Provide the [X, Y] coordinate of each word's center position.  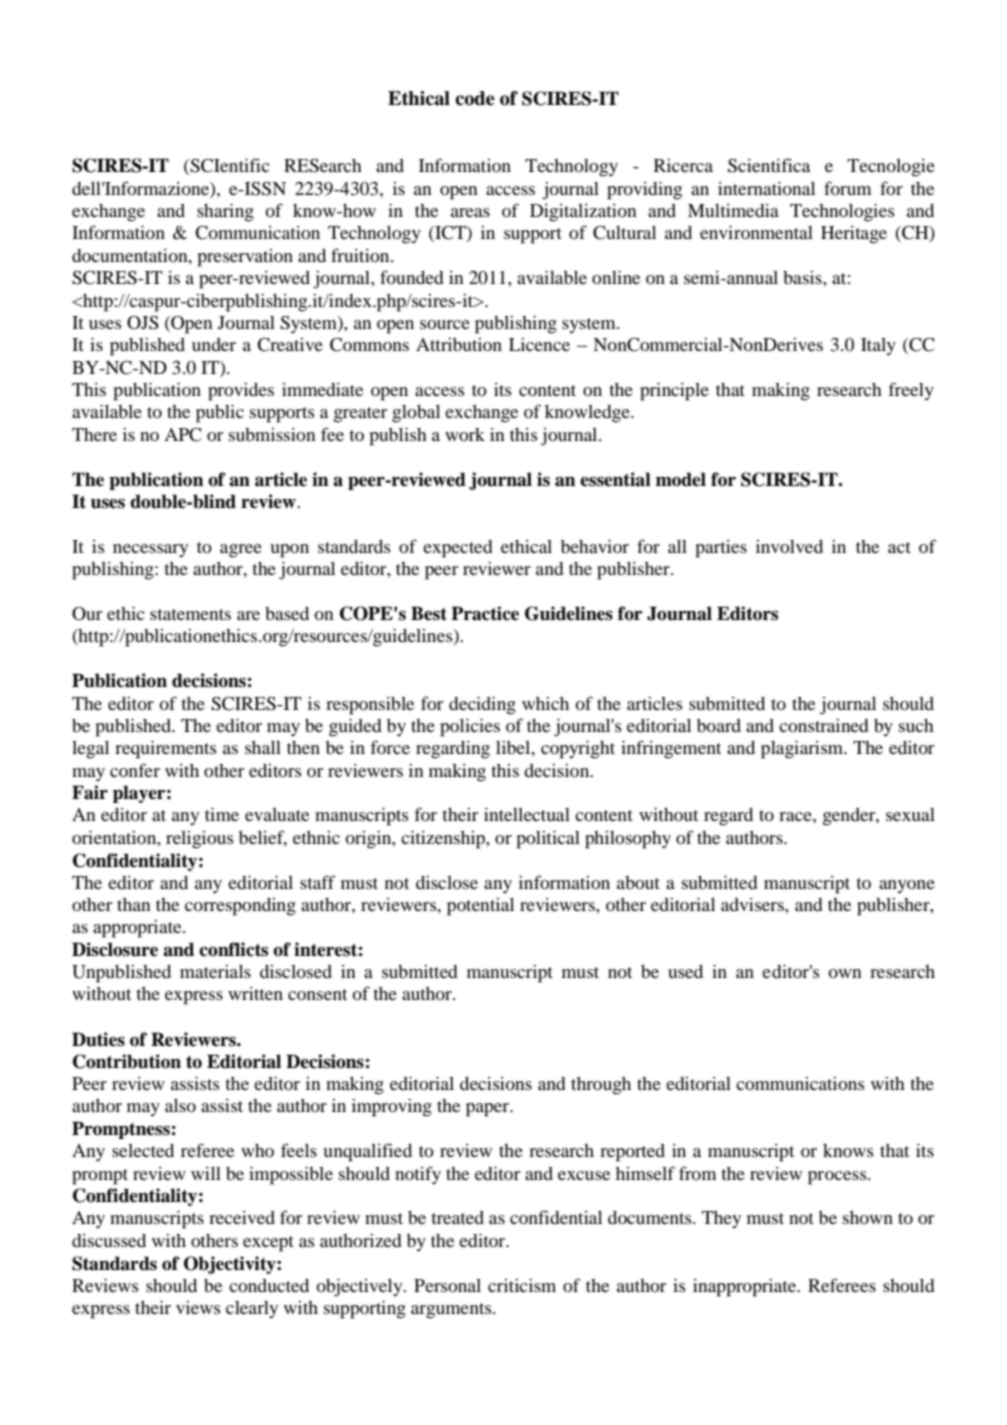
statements [190, 614]
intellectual [527, 814]
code [475, 98]
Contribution [127, 1061]
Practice [485, 613]
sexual [910, 814]
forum [847, 188]
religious [200, 840]
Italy [878, 347]
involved [789, 546]
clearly [252, 1309]
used [685, 971]
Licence [539, 344]
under [214, 344]
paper [489, 1110]
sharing [225, 212]
